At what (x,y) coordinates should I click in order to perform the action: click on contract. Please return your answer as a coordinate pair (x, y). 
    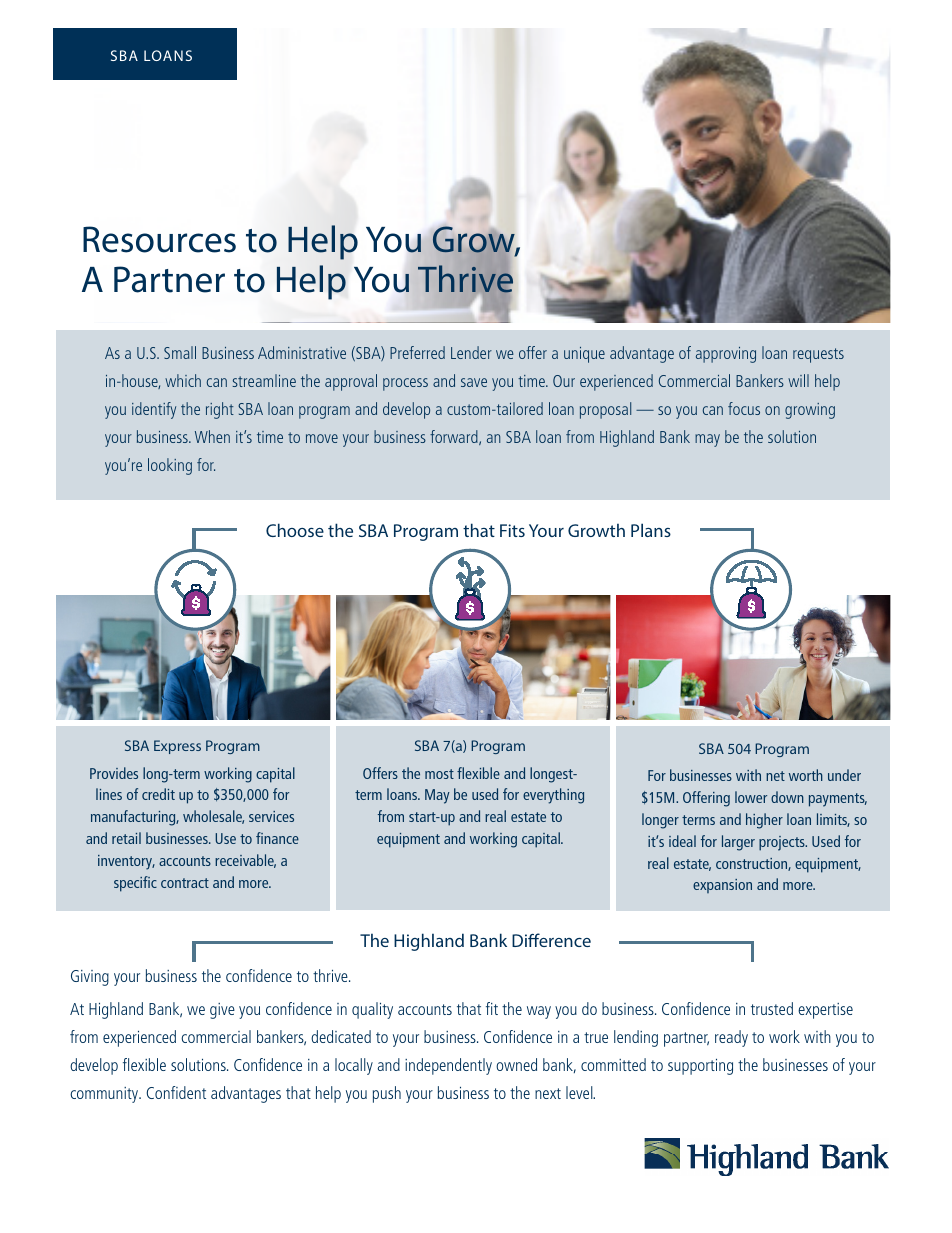
    Looking at the image, I should click on (185, 883).
